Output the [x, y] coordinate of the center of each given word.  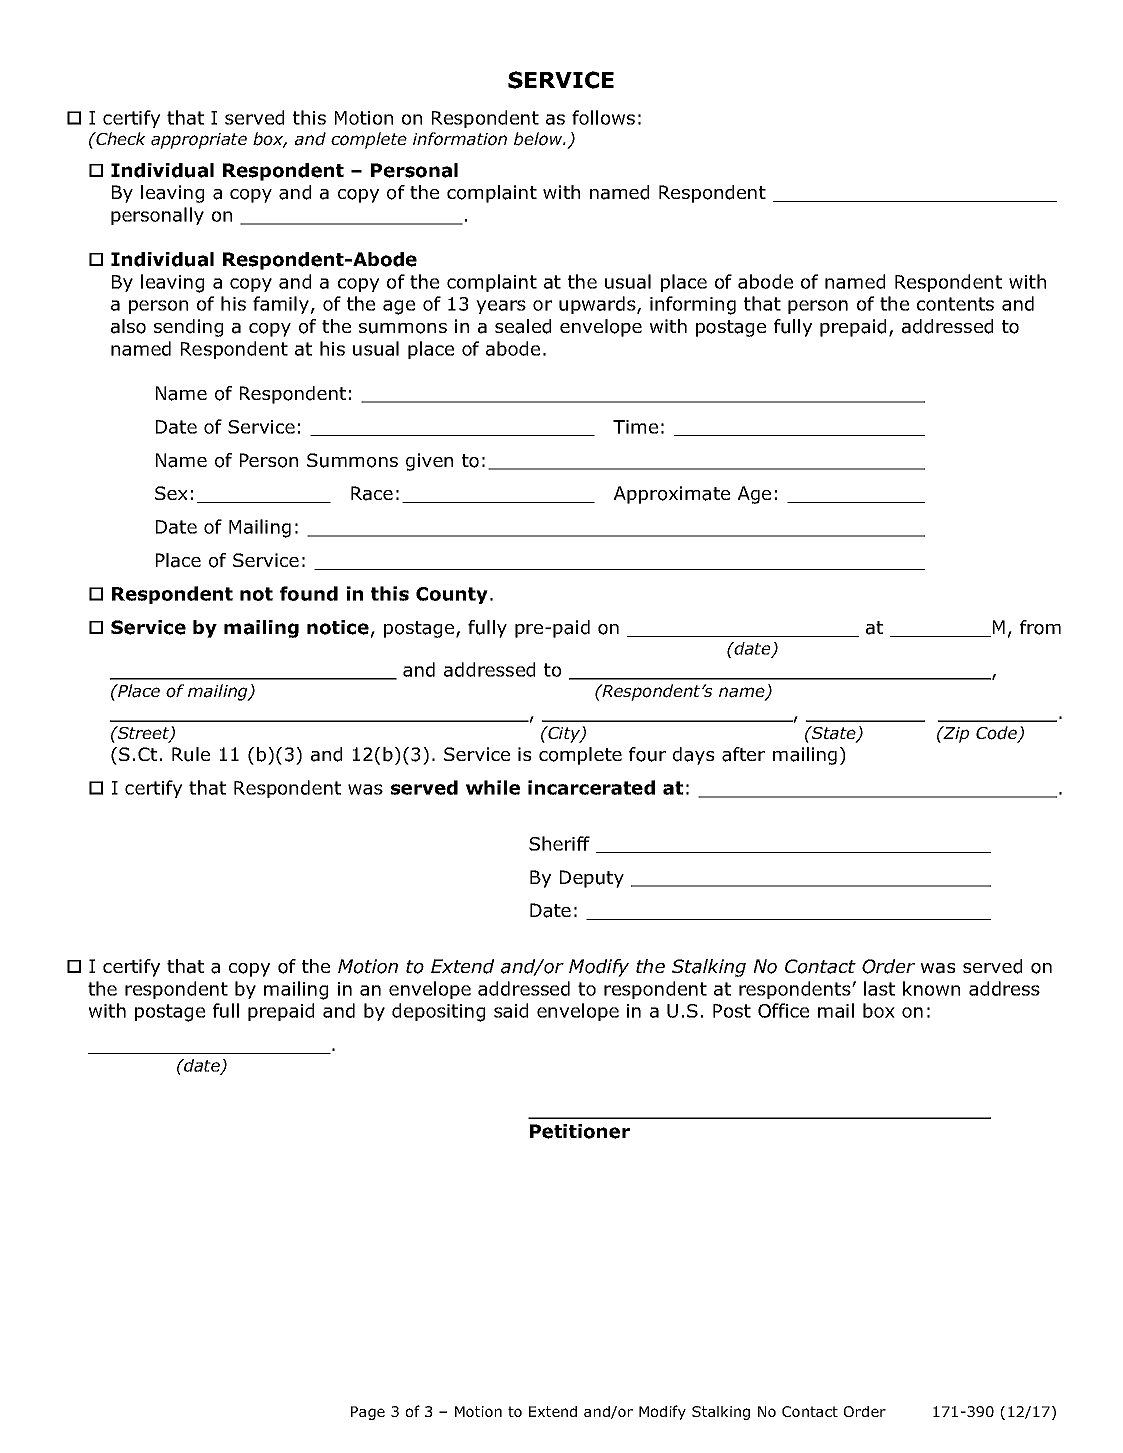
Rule [191, 754]
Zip [955, 734]
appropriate [199, 141]
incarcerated [591, 787]
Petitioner [580, 1131]
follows [603, 117]
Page [368, 1413]
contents [955, 304]
